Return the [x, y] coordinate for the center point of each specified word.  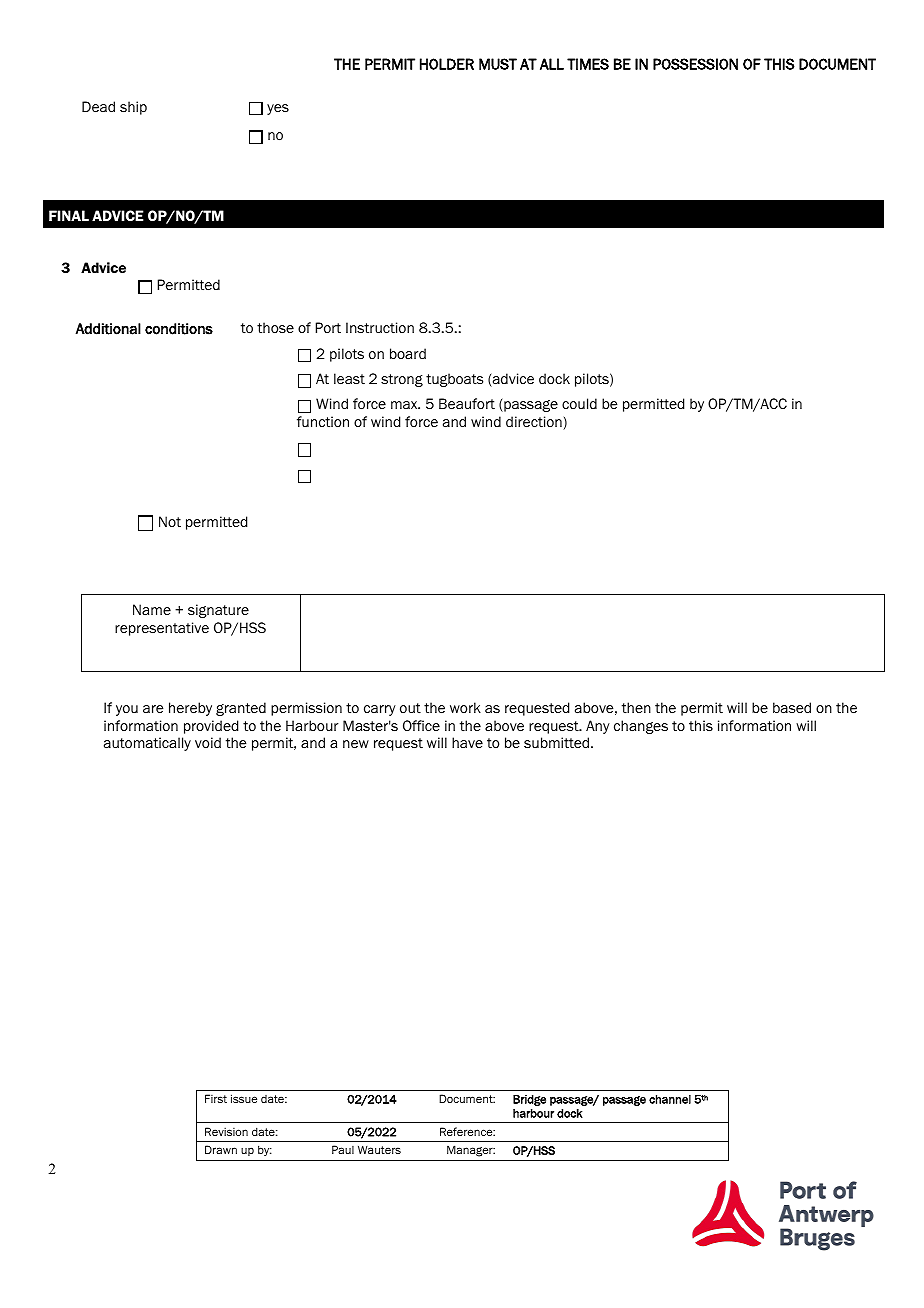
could [579, 403]
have [467, 742]
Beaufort [467, 404]
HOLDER [447, 64]
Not [170, 521]
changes [641, 727]
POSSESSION [695, 64]
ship [133, 108]
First [216, 1098]
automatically [147, 744]
